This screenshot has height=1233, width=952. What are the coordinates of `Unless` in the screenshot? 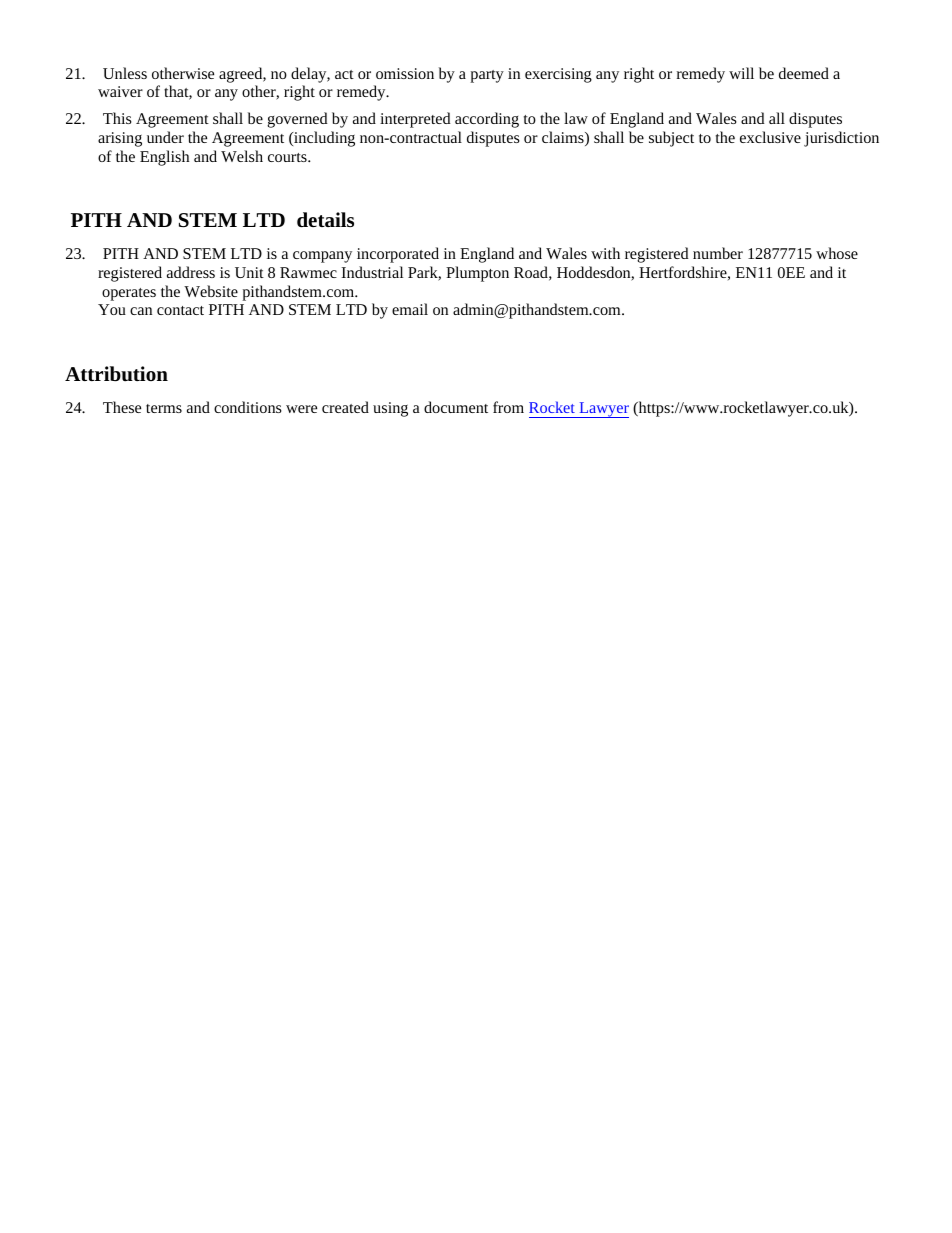 It's located at (125, 73).
